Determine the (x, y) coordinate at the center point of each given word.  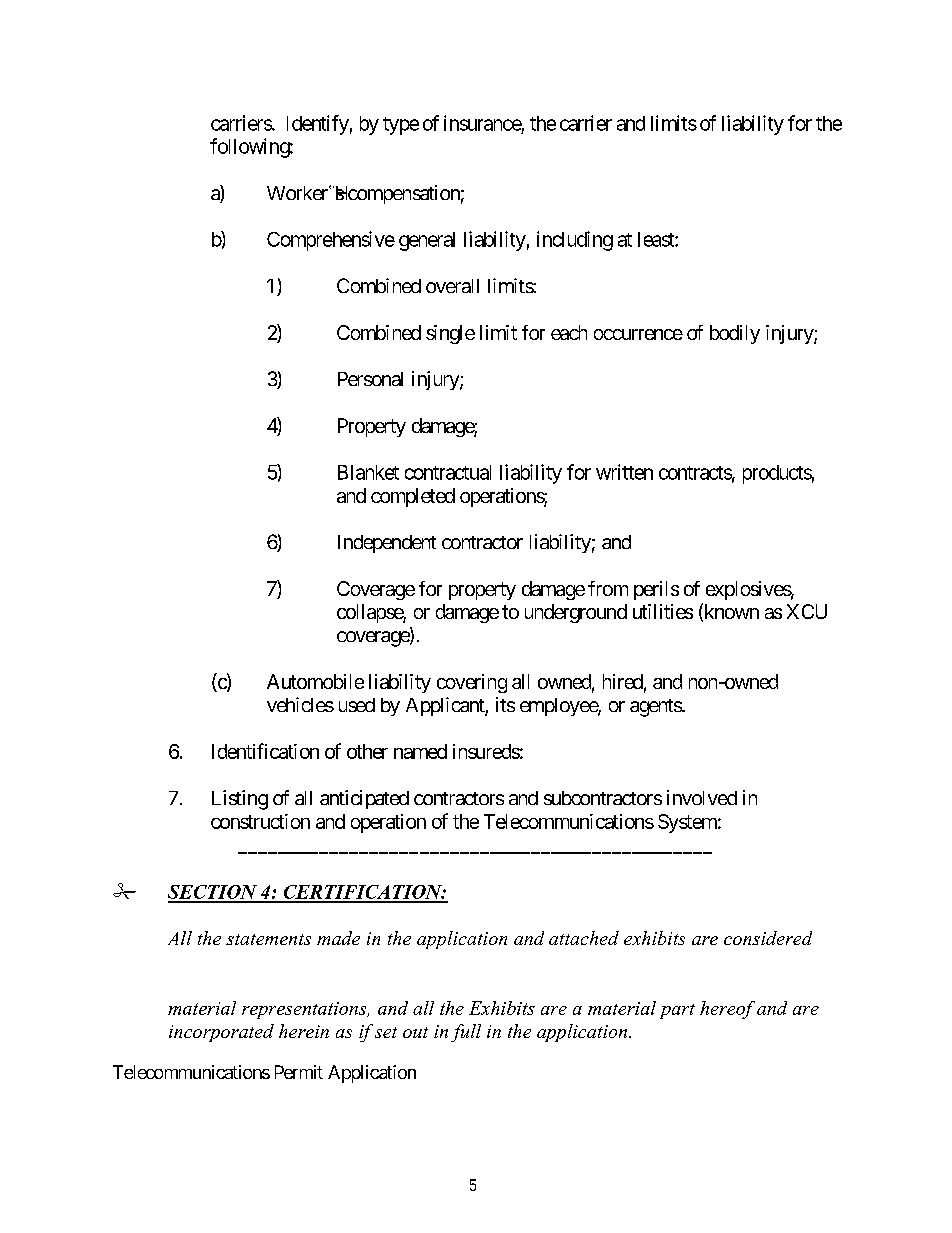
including (575, 241)
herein (304, 1031)
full (466, 1033)
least (657, 239)
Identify (318, 125)
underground (576, 613)
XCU (807, 611)
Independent (387, 544)
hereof (727, 1010)
